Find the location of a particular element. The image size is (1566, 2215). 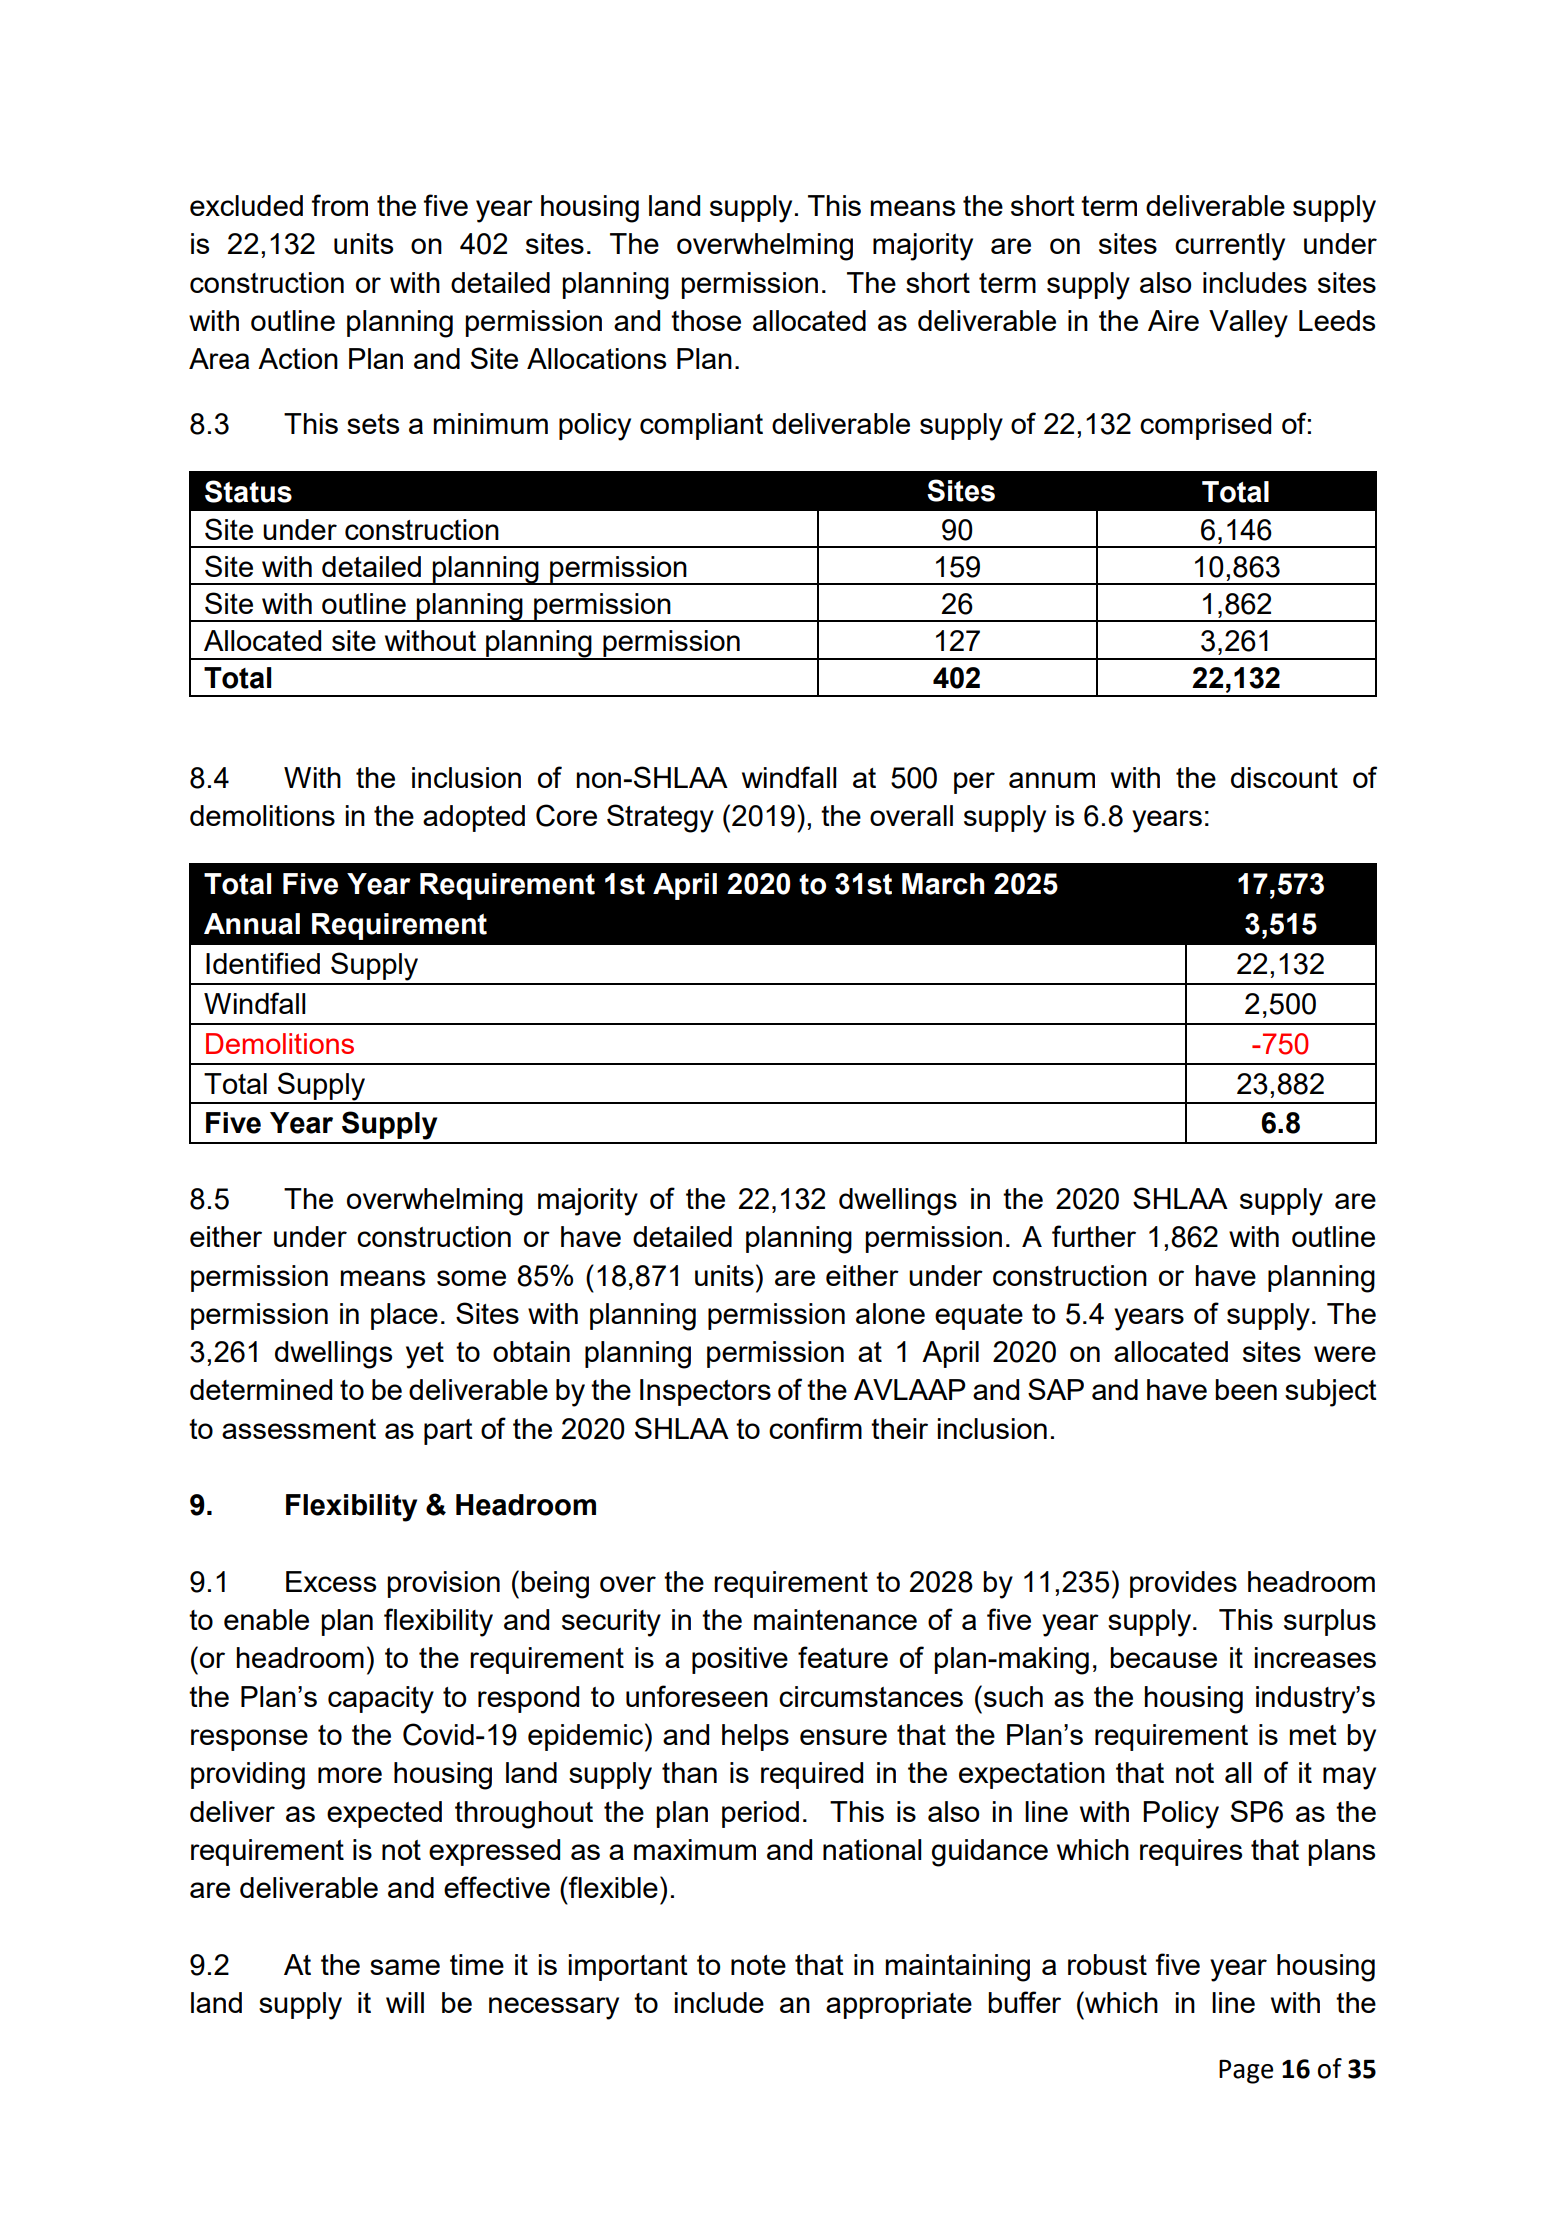

alone is located at coordinates (890, 1313).
